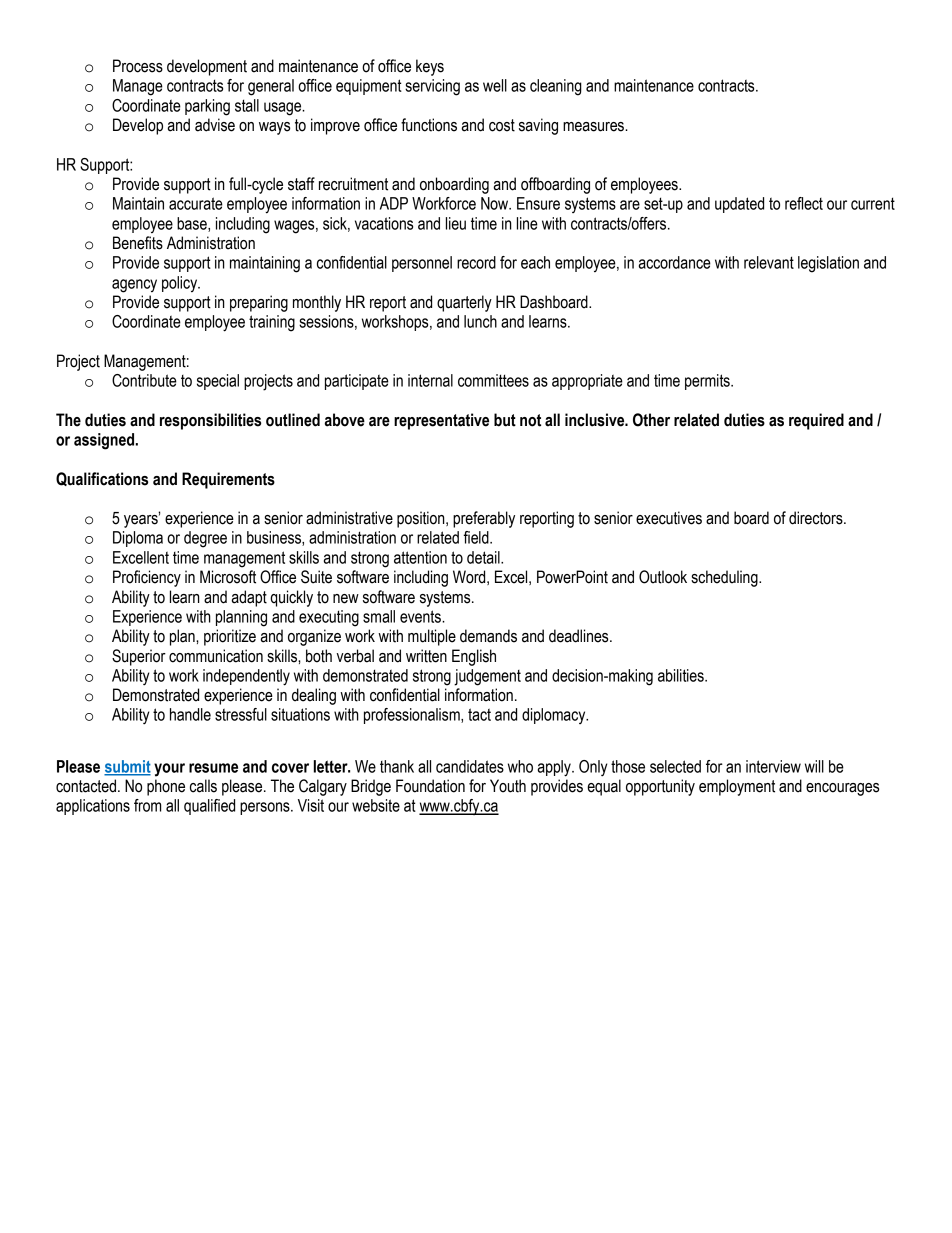 This screenshot has height=1233, width=952. Describe the element at coordinates (725, 578) in the screenshot. I see `scheduling` at that location.
